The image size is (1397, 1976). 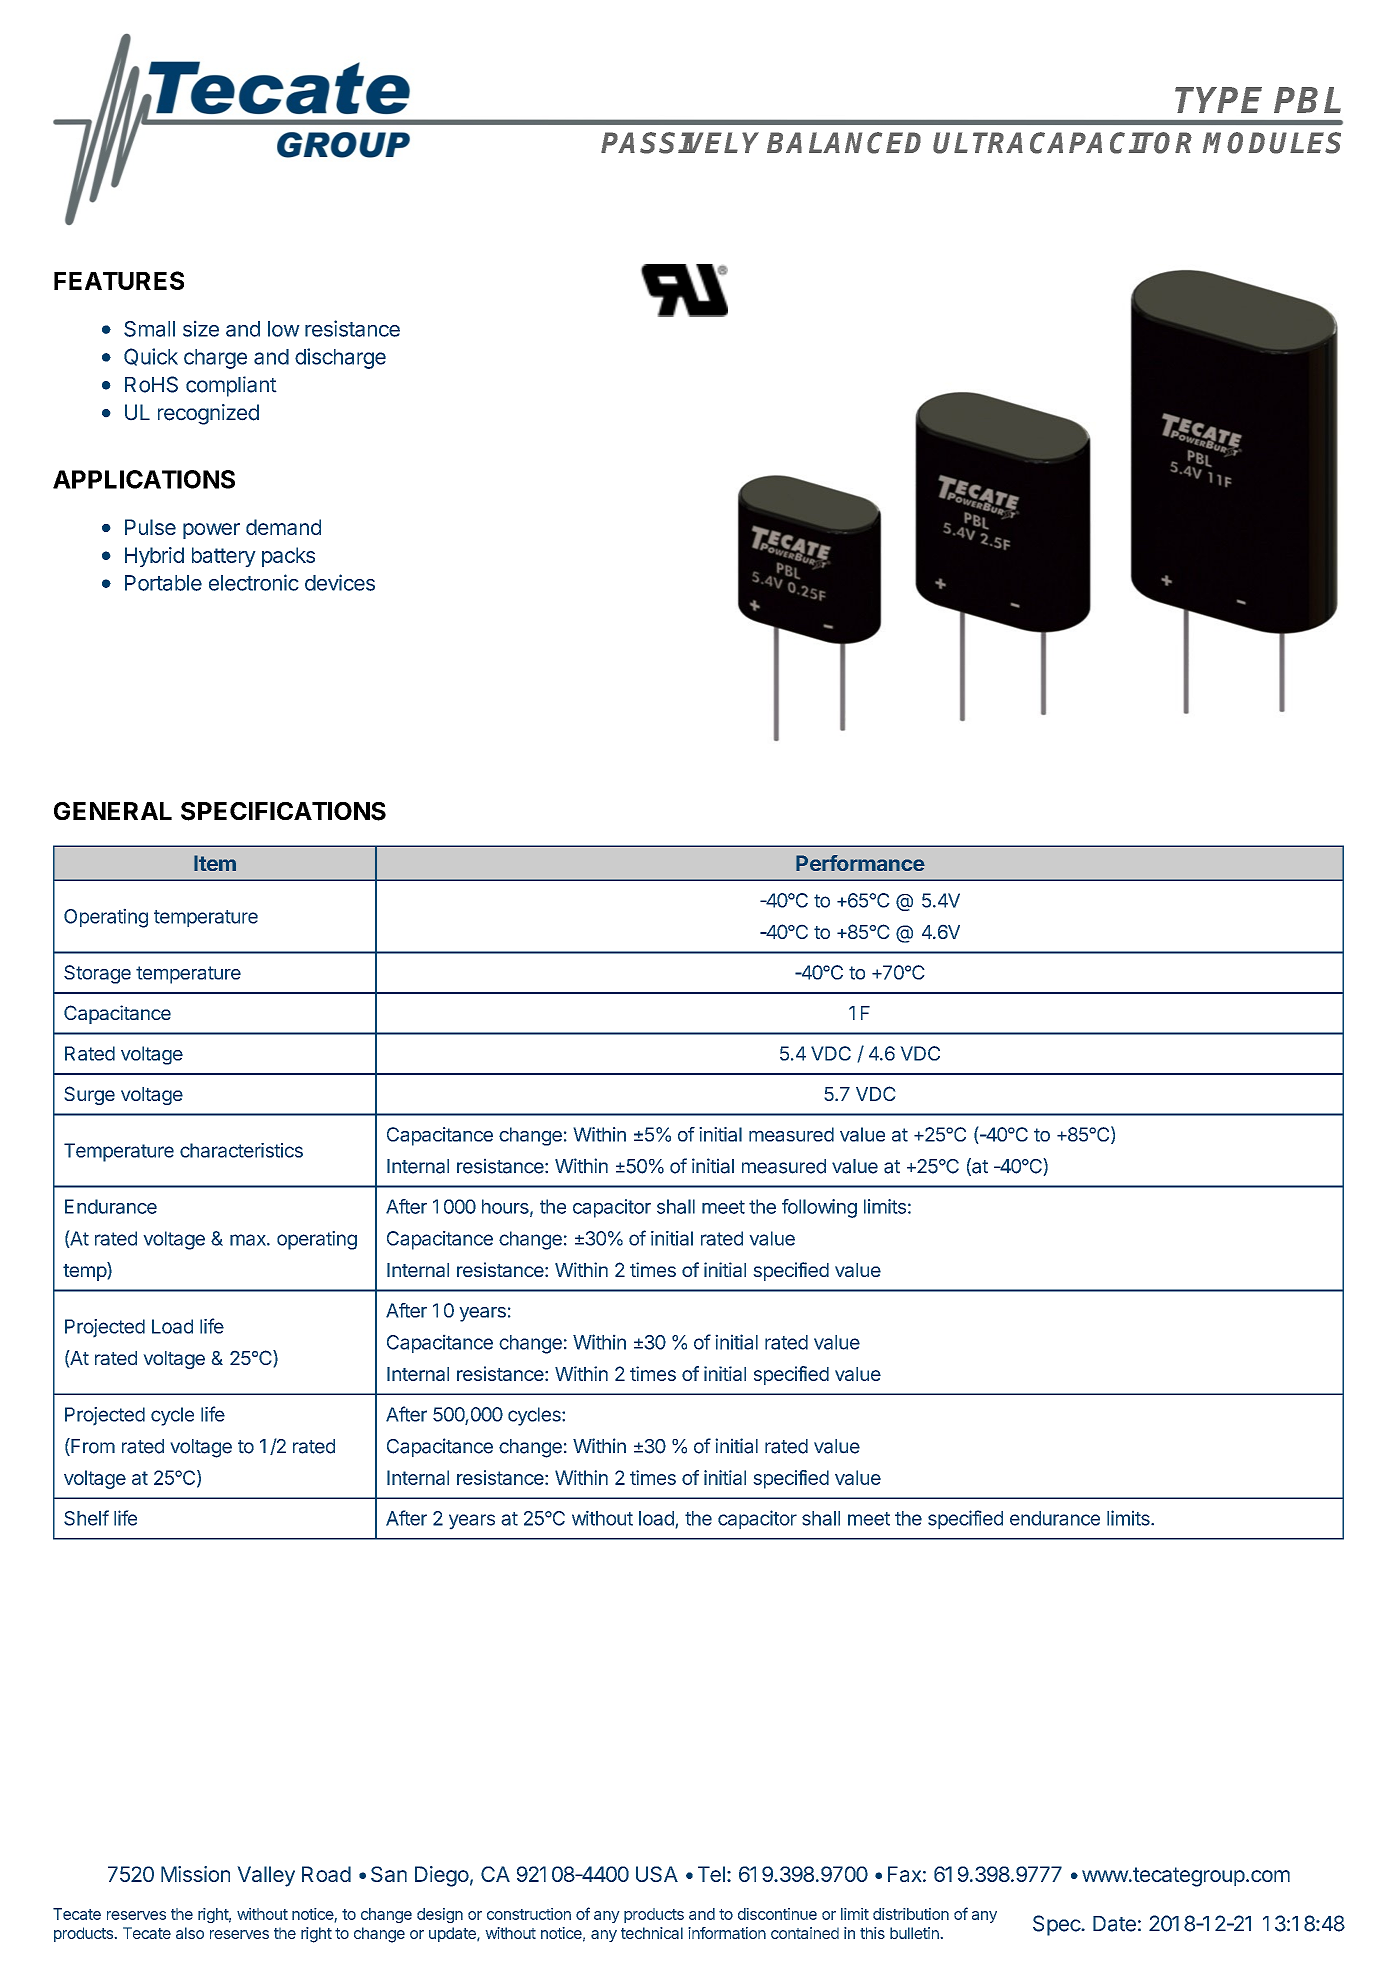 What do you see at coordinates (340, 582) in the screenshot?
I see `devices` at bounding box center [340, 582].
